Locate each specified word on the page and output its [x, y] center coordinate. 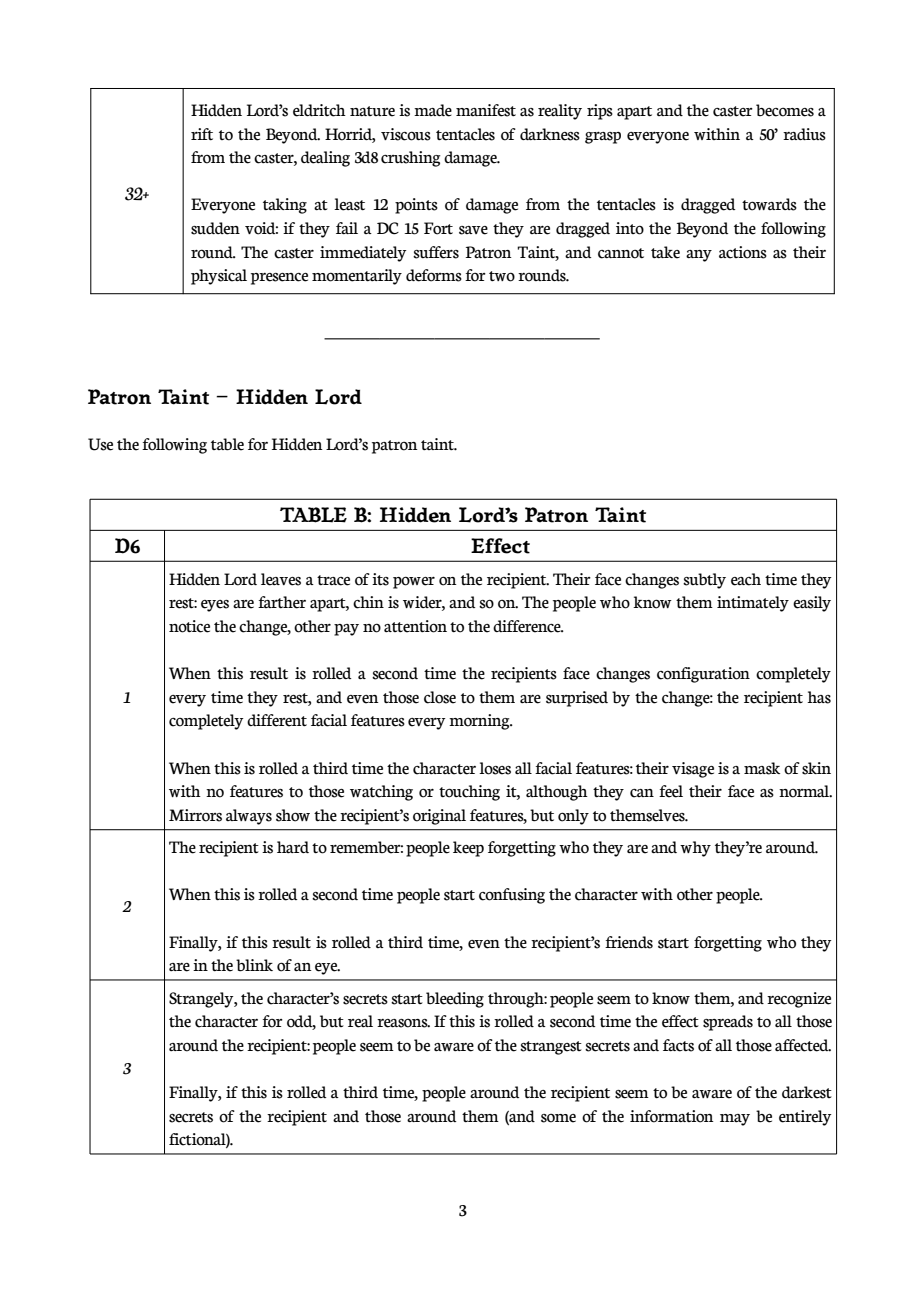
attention [415, 626]
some [558, 1118]
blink [254, 965]
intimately [753, 604]
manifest [486, 110]
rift [202, 134]
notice [189, 626]
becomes [785, 110]
